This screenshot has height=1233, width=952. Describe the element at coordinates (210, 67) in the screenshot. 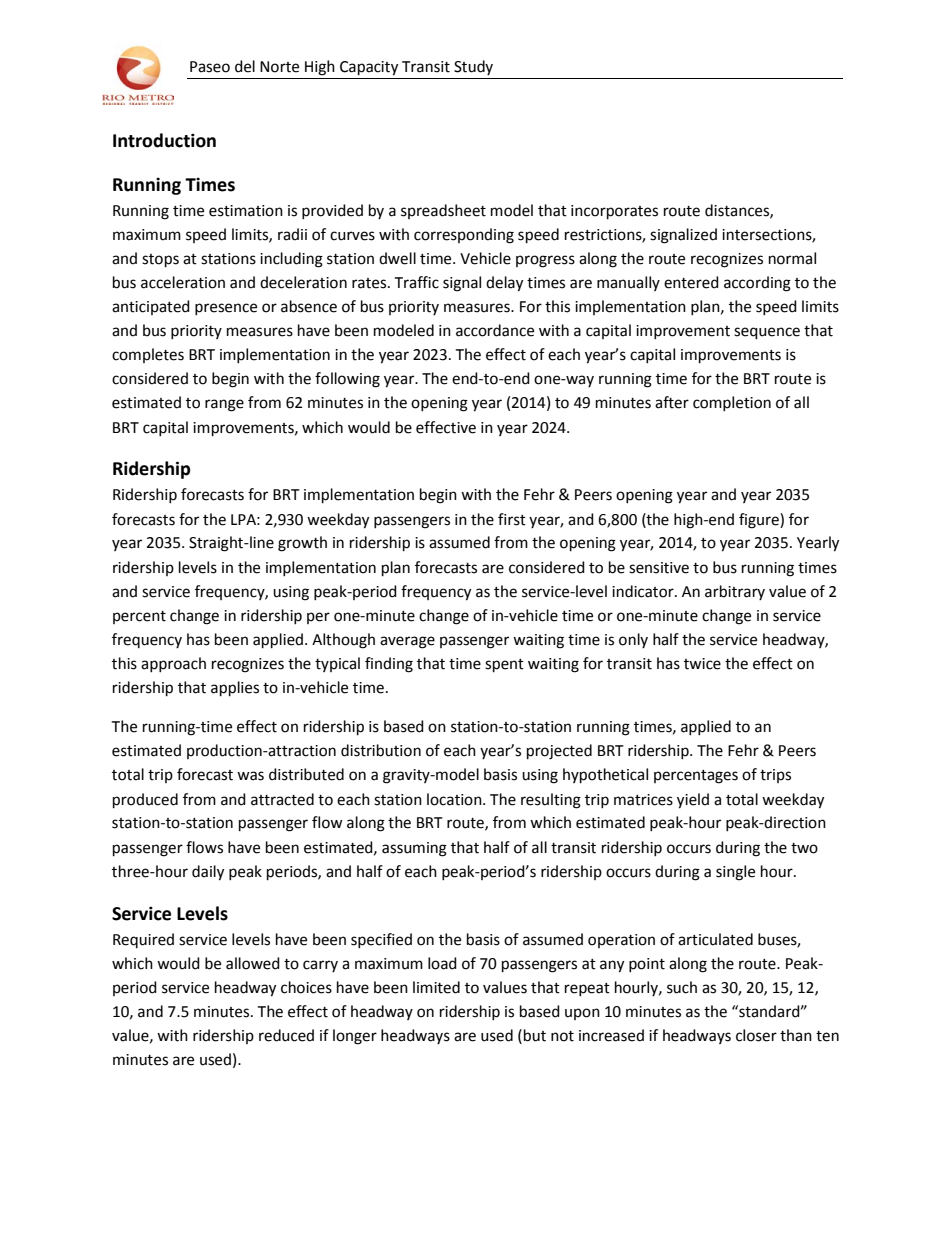

I see `Paseo` at that location.
